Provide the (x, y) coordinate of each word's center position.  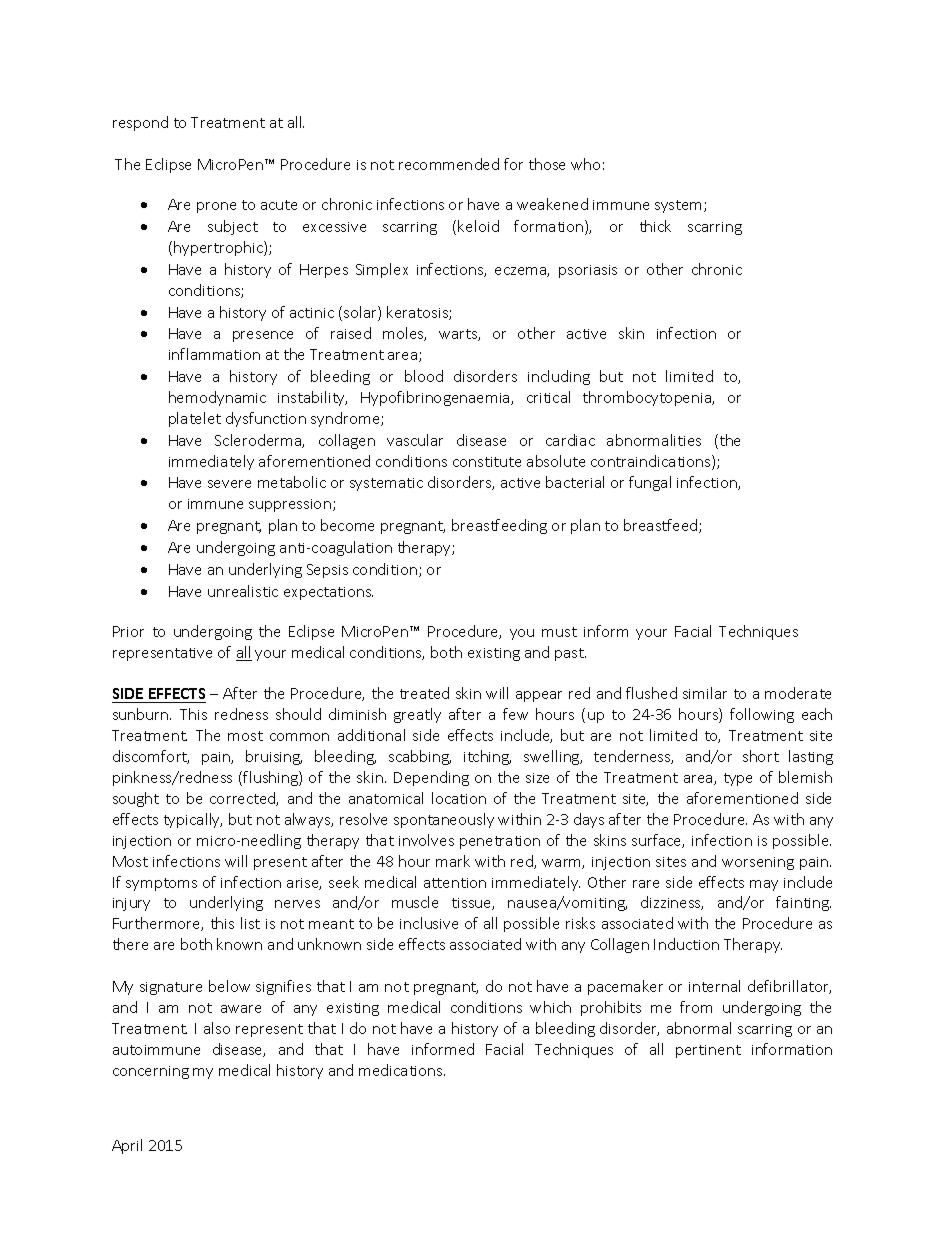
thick (655, 226)
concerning (151, 1072)
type (738, 779)
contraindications (652, 462)
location (459, 798)
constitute (487, 462)
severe (229, 484)
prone (216, 207)
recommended (449, 164)
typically (193, 820)
